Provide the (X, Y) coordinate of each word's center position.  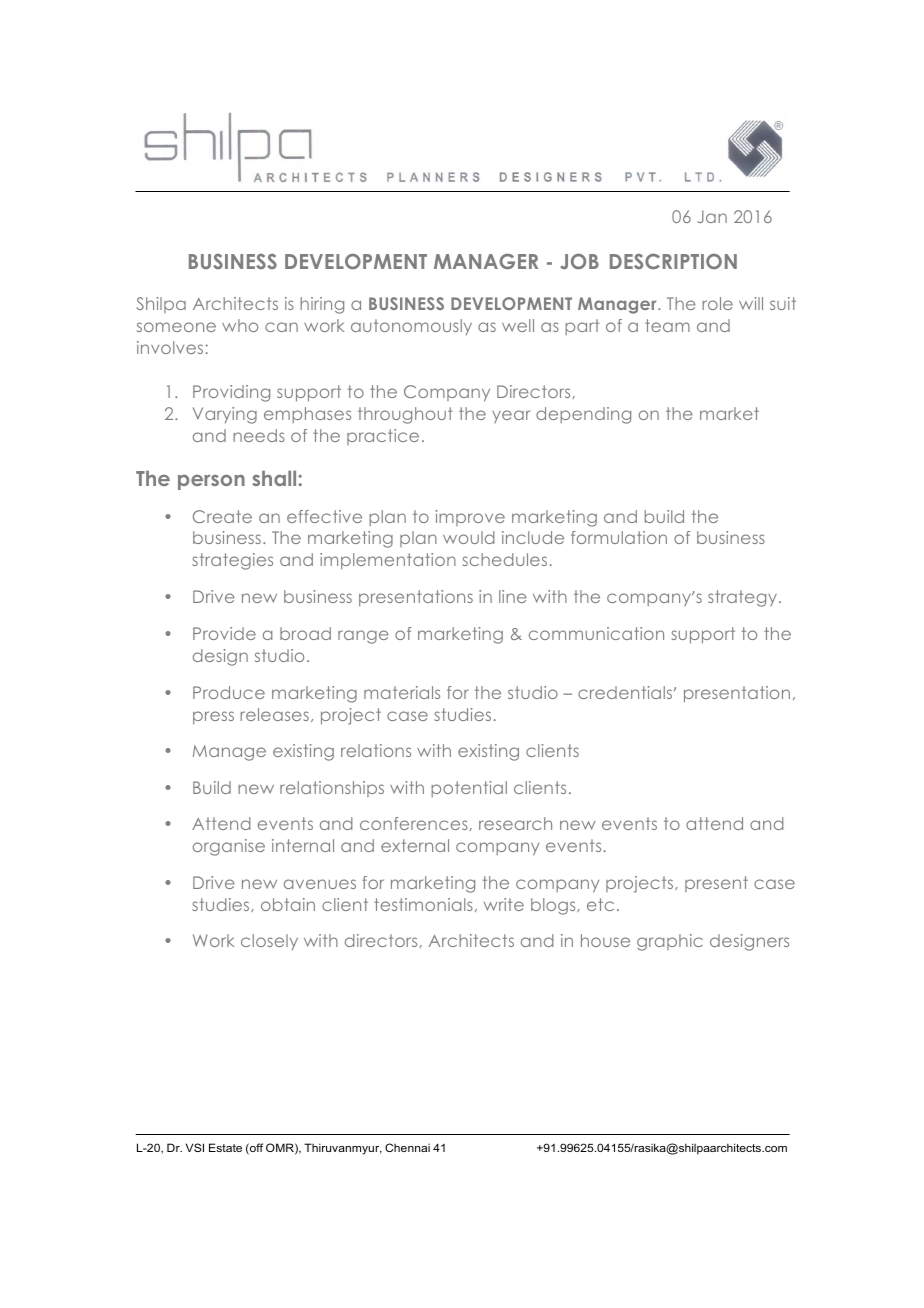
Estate (225, 1147)
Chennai (407, 1147)
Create (222, 516)
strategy (744, 598)
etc (600, 904)
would (469, 537)
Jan (712, 216)
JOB (579, 261)
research (515, 823)
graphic (670, 942)
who (240, 325)
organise (229, 847)
